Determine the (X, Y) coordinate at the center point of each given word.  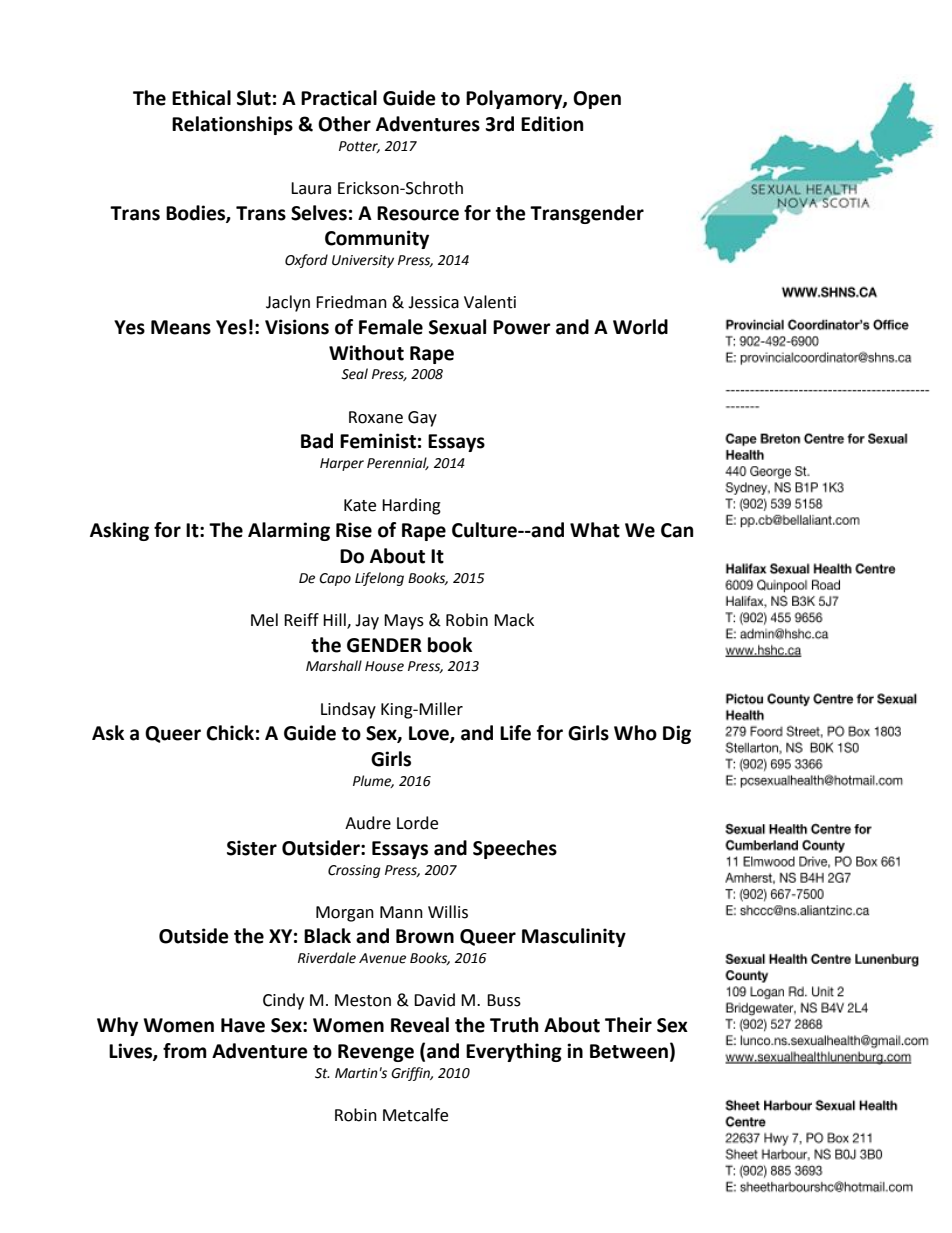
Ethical (201, 98)
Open (597, 100)
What (595, 530)
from (185, 1051)
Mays (404, 622)
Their (628, 1025)
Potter (359, 147)
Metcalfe (415, 1115)
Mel (264, 620)
